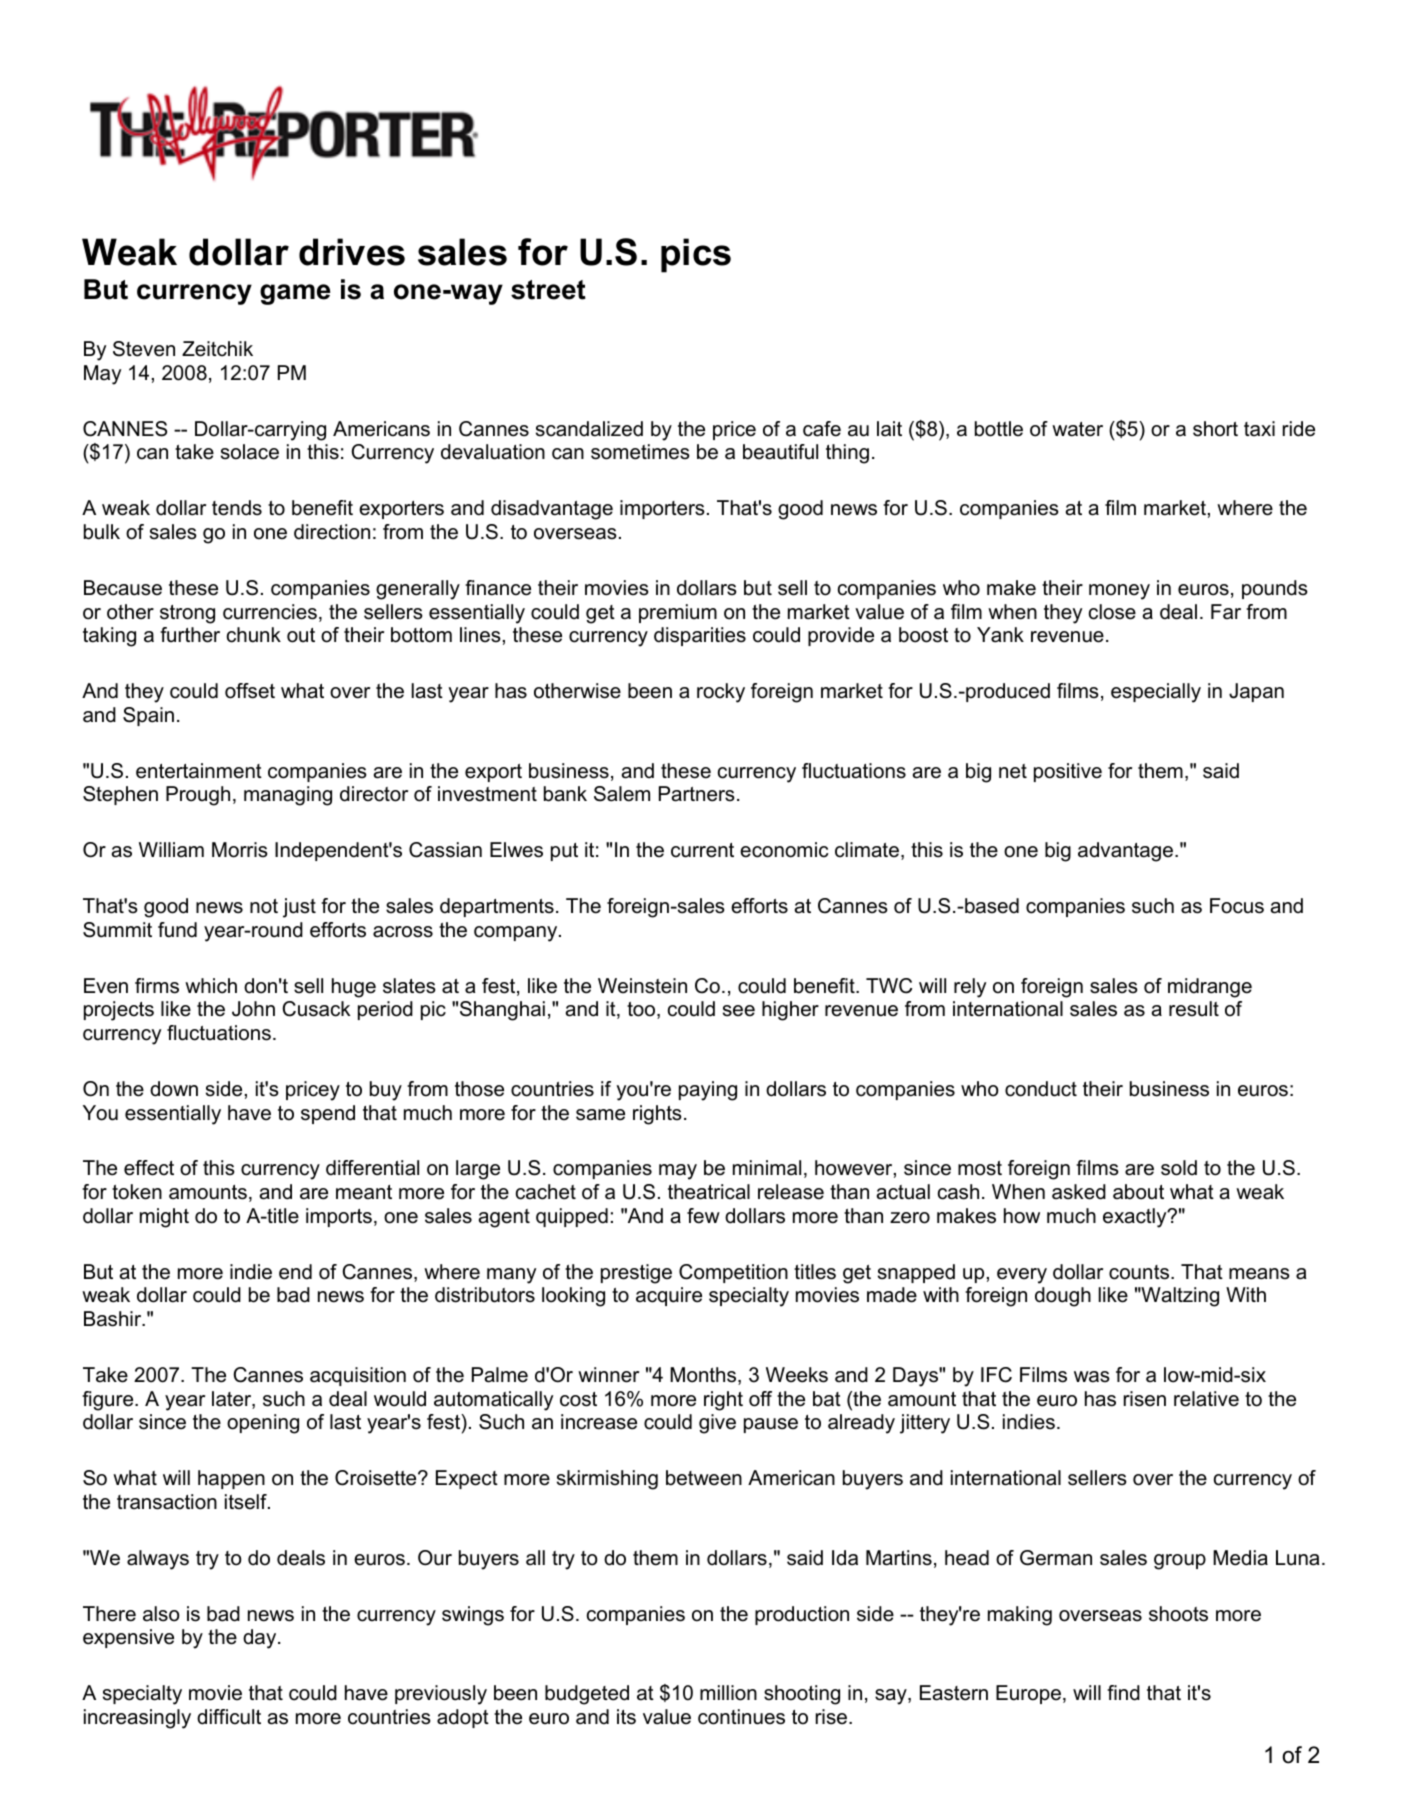 Image resolution: width=1403 pixels, height=1816 pixels. I want to click on game, so click(295, 294).
